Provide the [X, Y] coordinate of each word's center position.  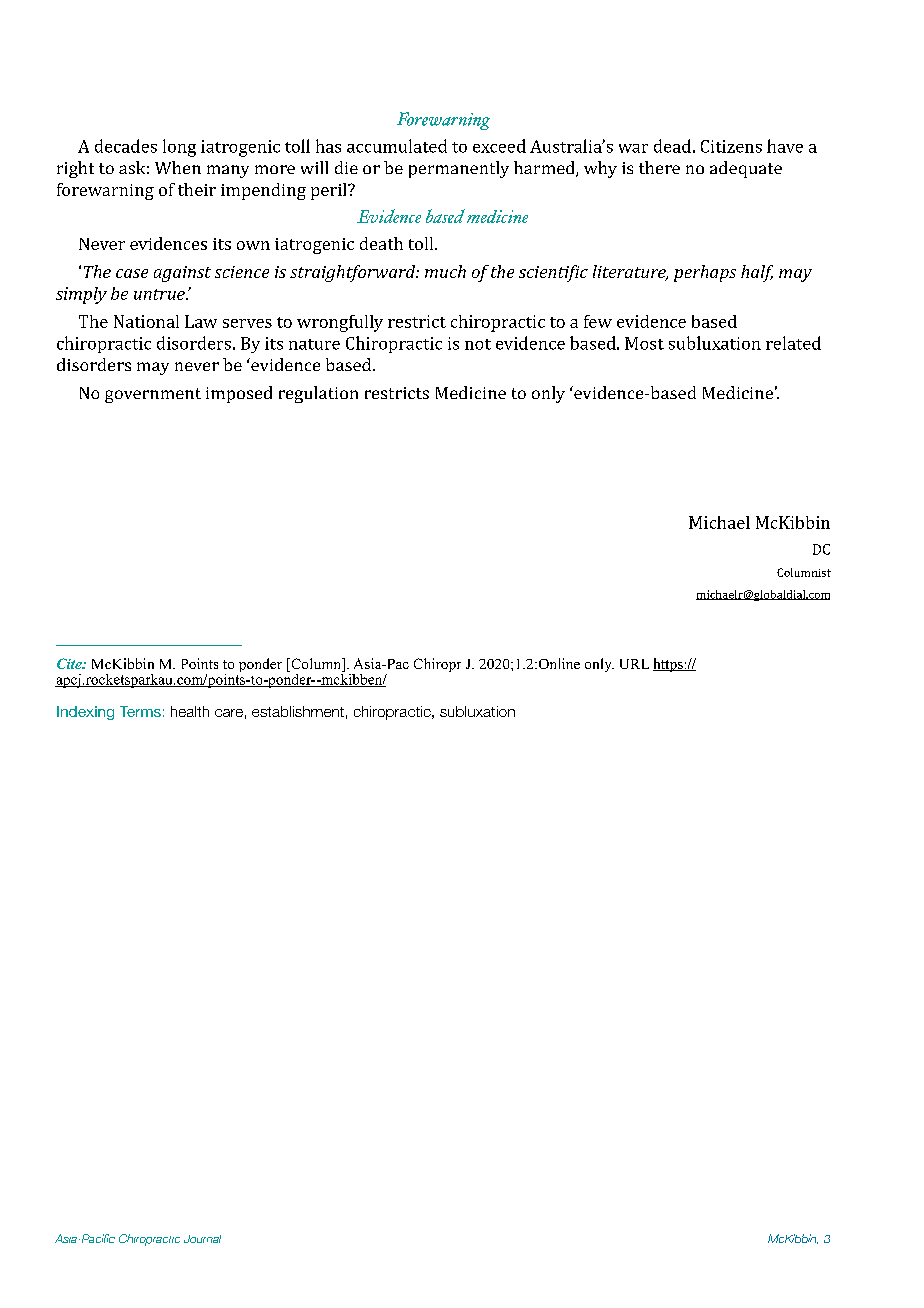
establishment [298, 711]
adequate [746, 169]
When [178, 167]
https [669, 665]
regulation [318, 394]
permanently [459, 169]
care [229, 713]
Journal [202, 1239]
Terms [140, 711]
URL [634, 664]
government [153, 395]
